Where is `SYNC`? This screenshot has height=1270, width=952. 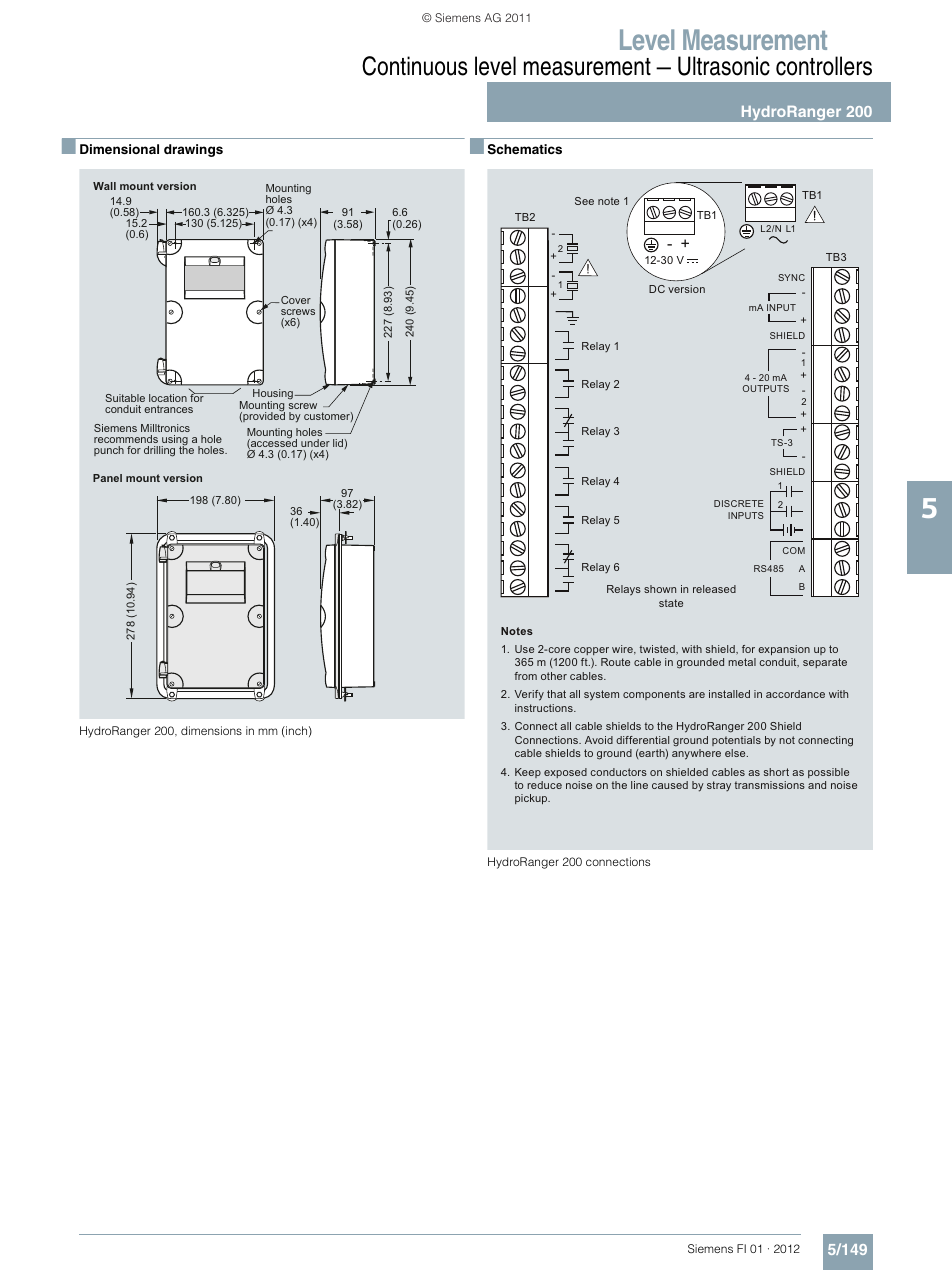
SYNC is located at coordinates (791, 277).
